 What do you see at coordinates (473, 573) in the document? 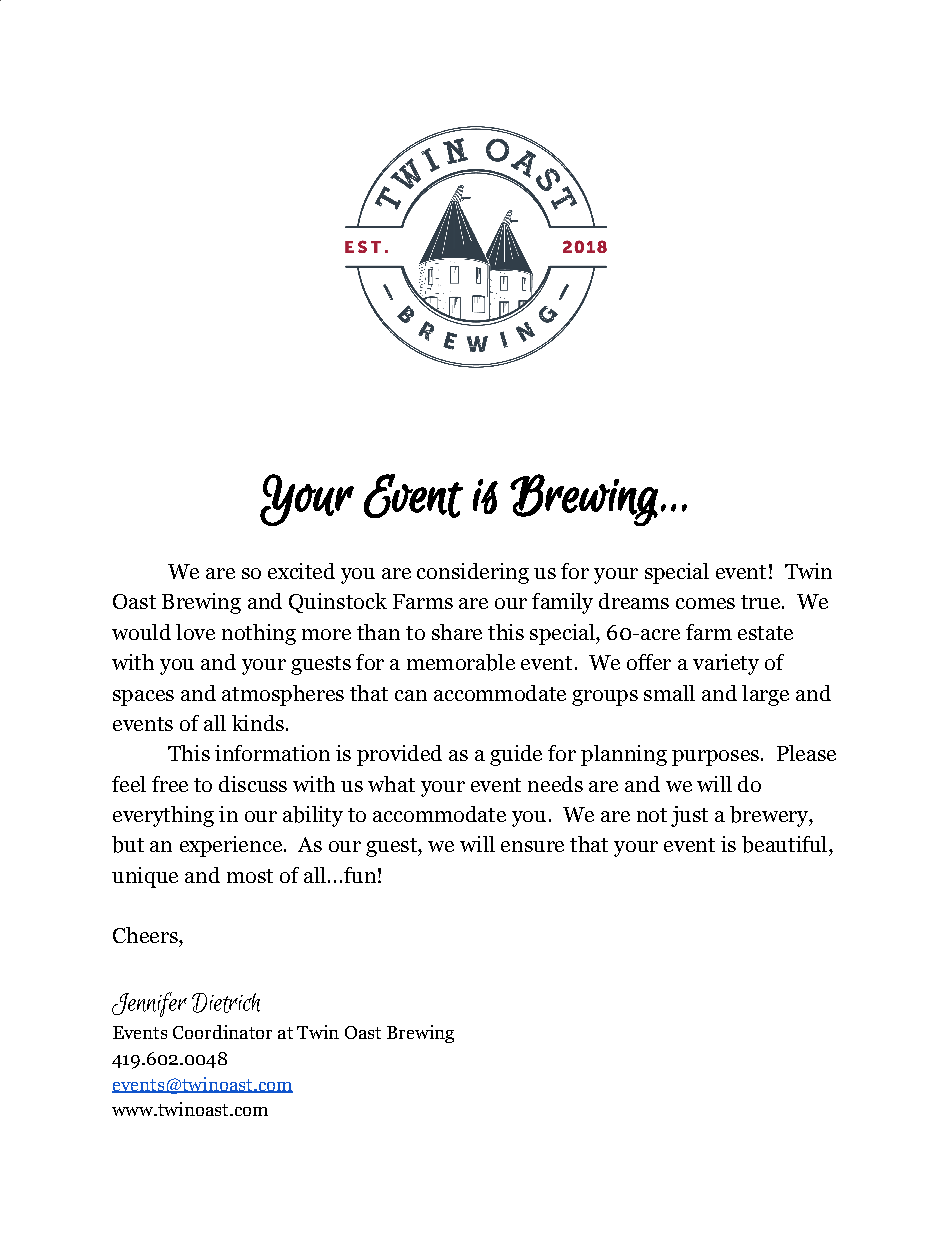
I see `considering` at bounding box center [473, 573].
